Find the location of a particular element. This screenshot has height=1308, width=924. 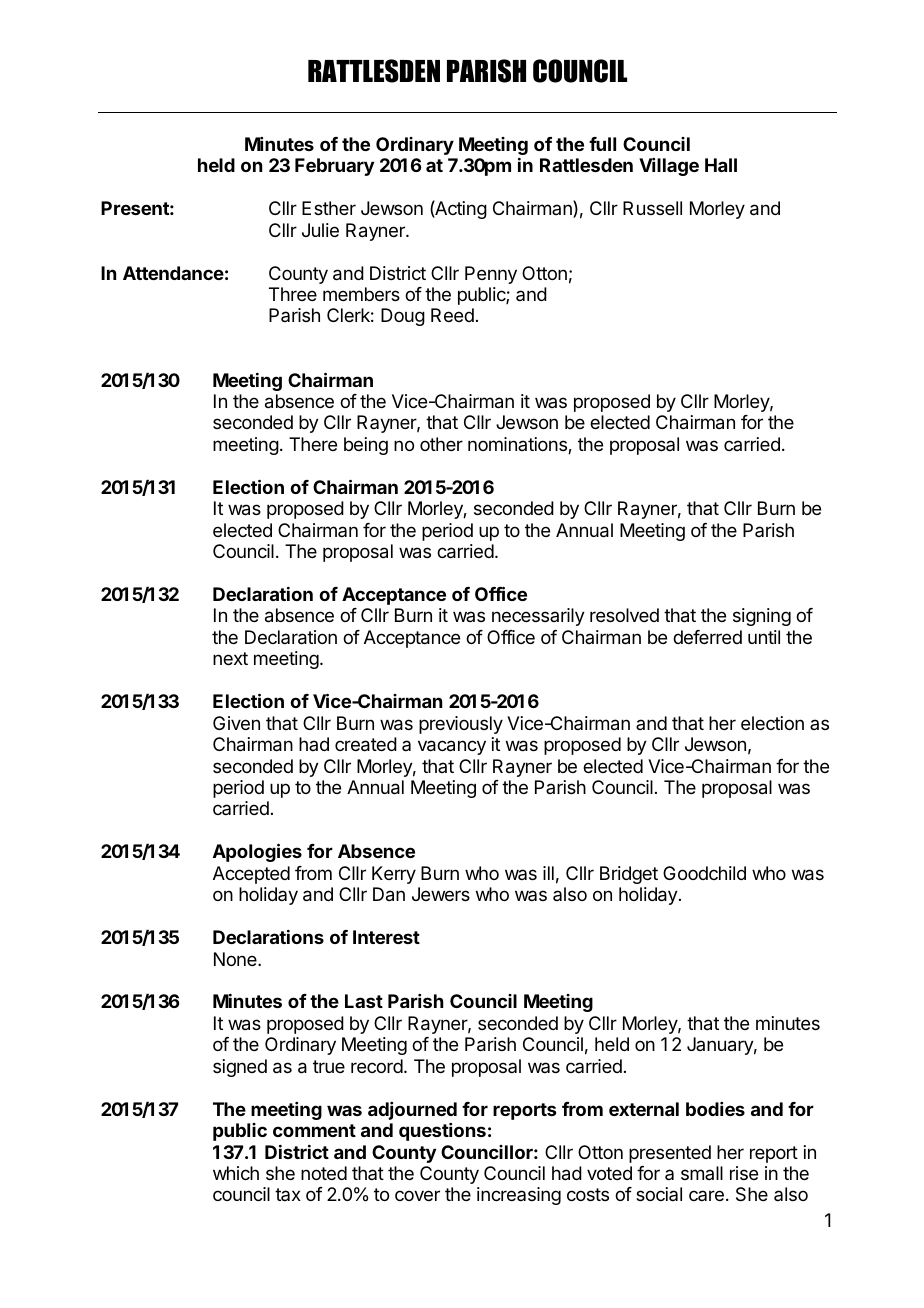

Accepted is located at coordinates (251, 875).
